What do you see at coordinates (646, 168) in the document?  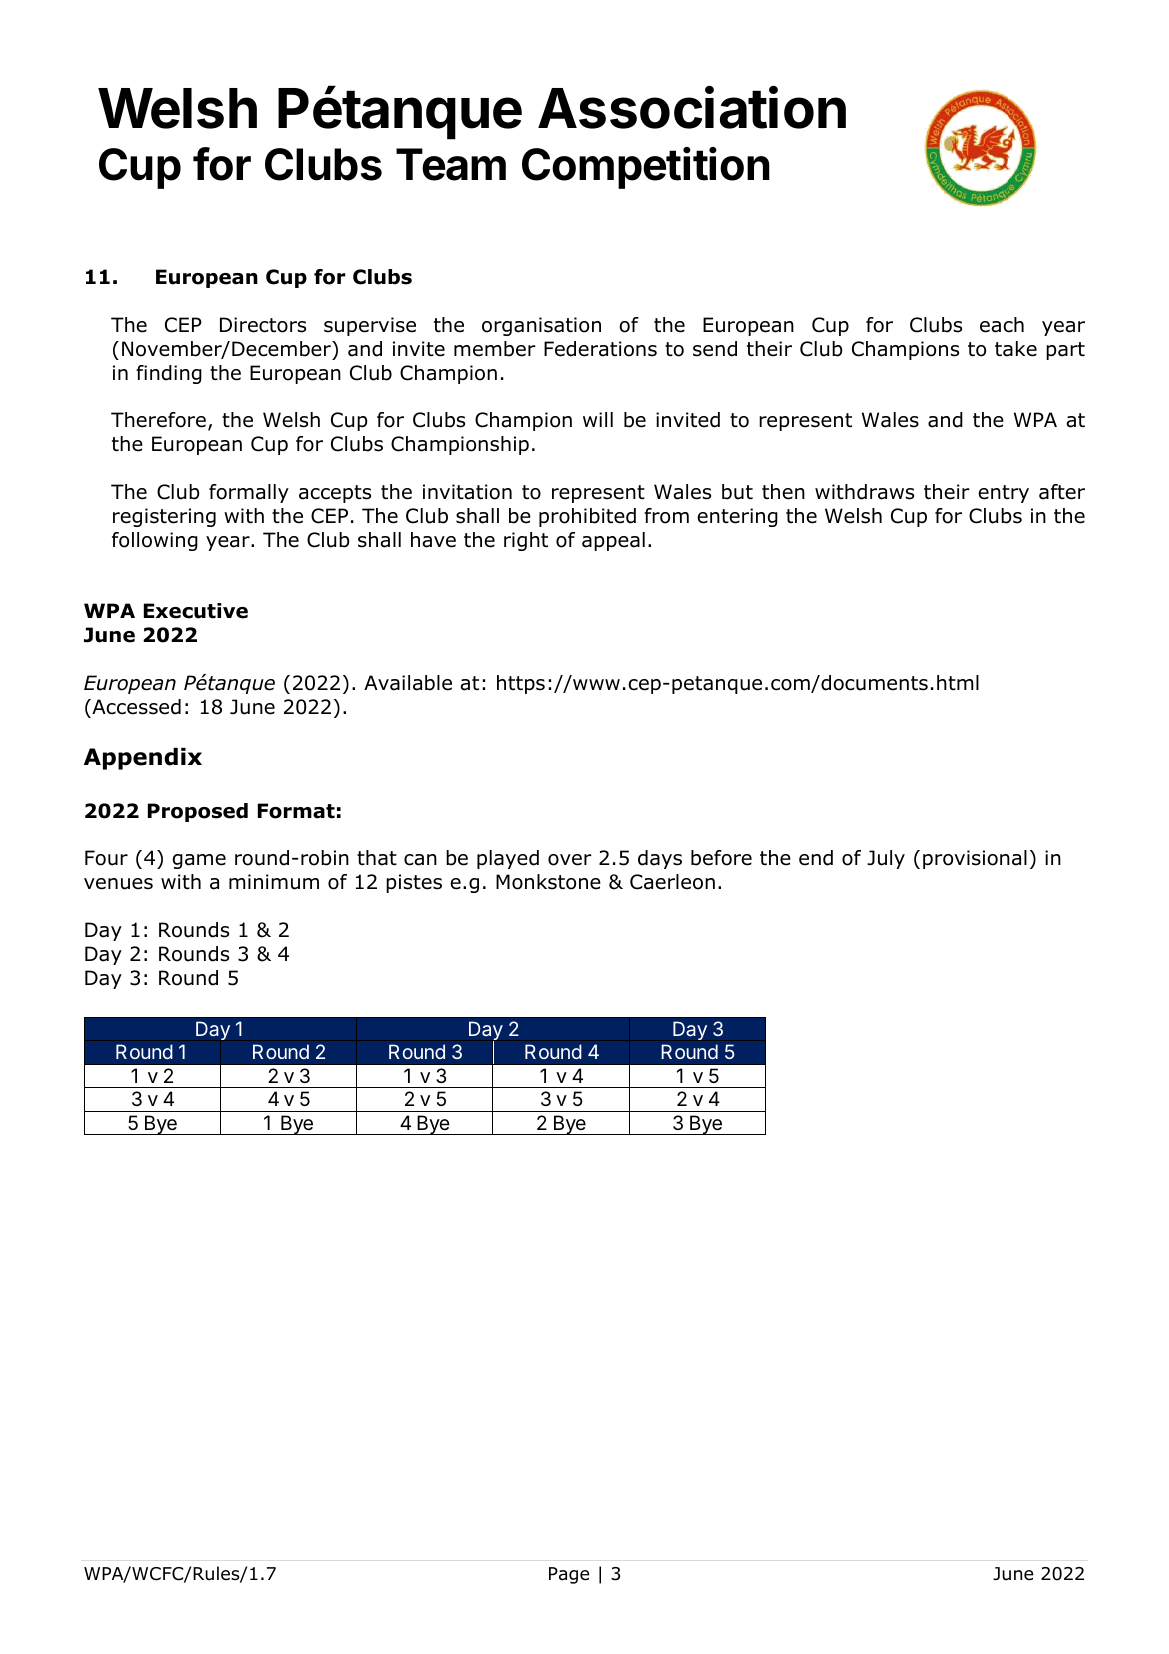 I see `Competition` at bounding box center [646, 168].
